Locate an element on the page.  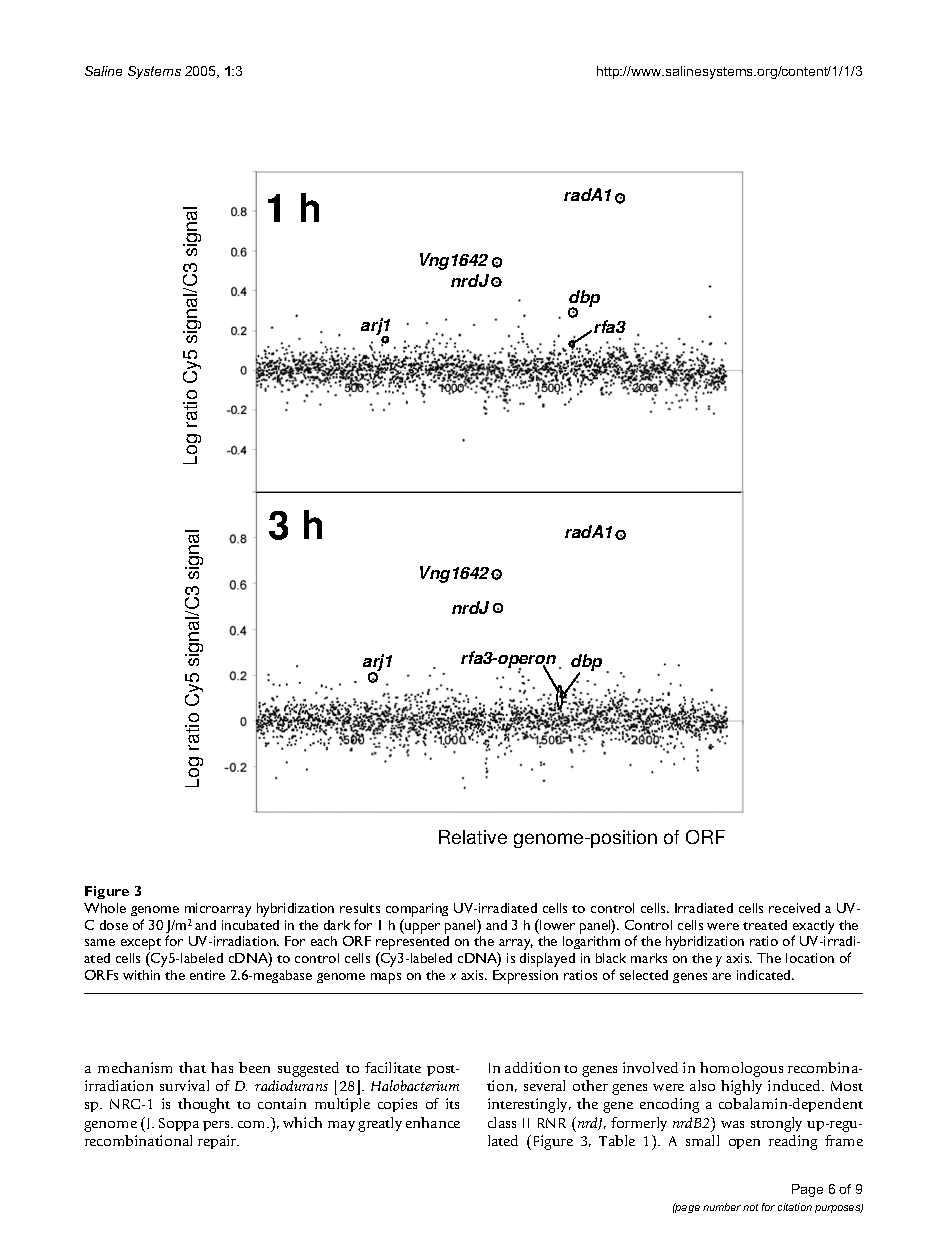
except is located at coordinates (141, 945).
